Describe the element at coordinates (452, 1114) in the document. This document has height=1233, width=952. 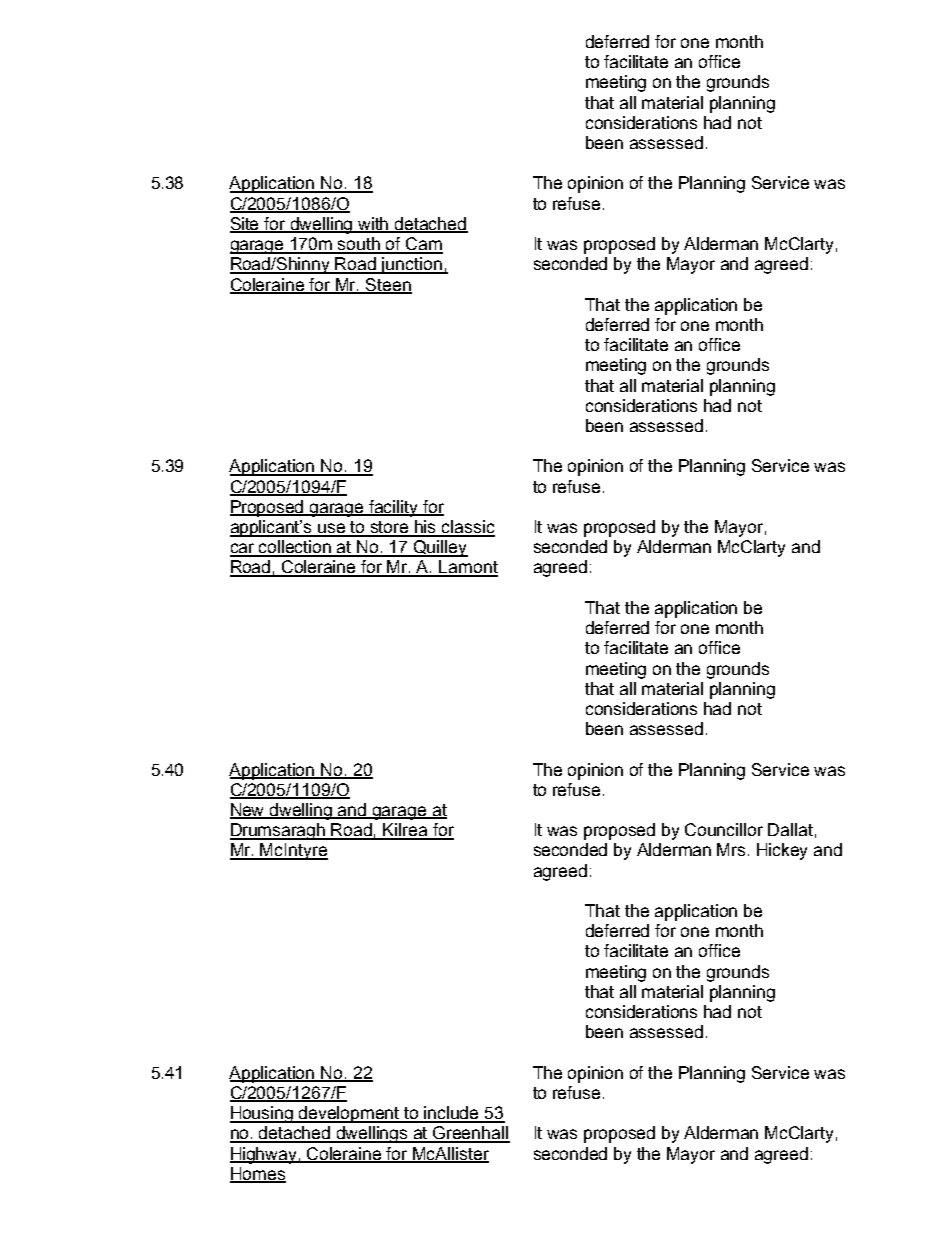
I see `include` at that location.
